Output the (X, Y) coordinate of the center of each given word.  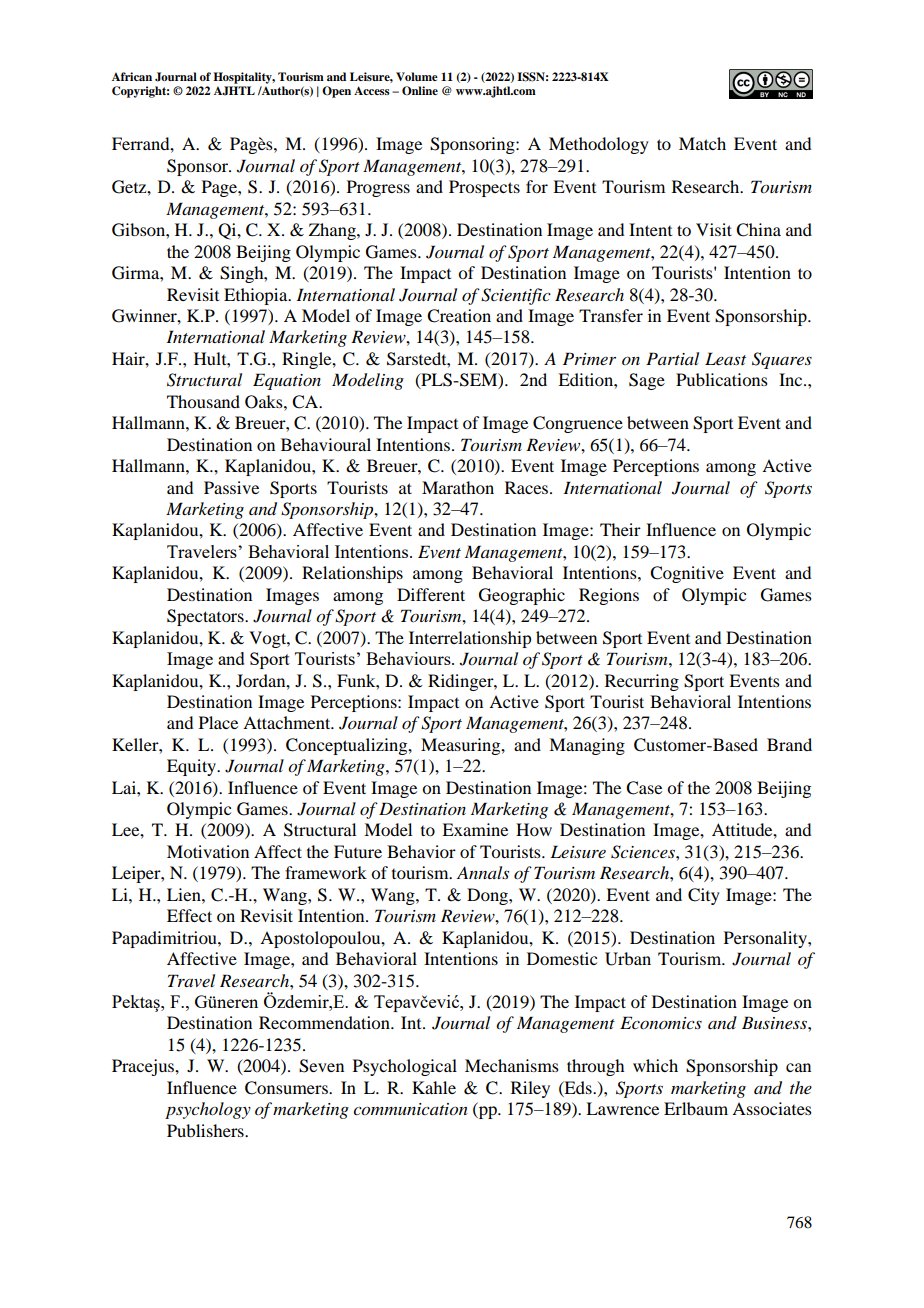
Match (702, 143)
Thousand (203, 401)
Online (420, 90)
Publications (722, 379)
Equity (193, 767)
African (132, 76)
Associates (772, 1108)
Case (644, 788)
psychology (208, 1110)
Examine (475, 829)
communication (410, 1109)
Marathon (458, 487)
